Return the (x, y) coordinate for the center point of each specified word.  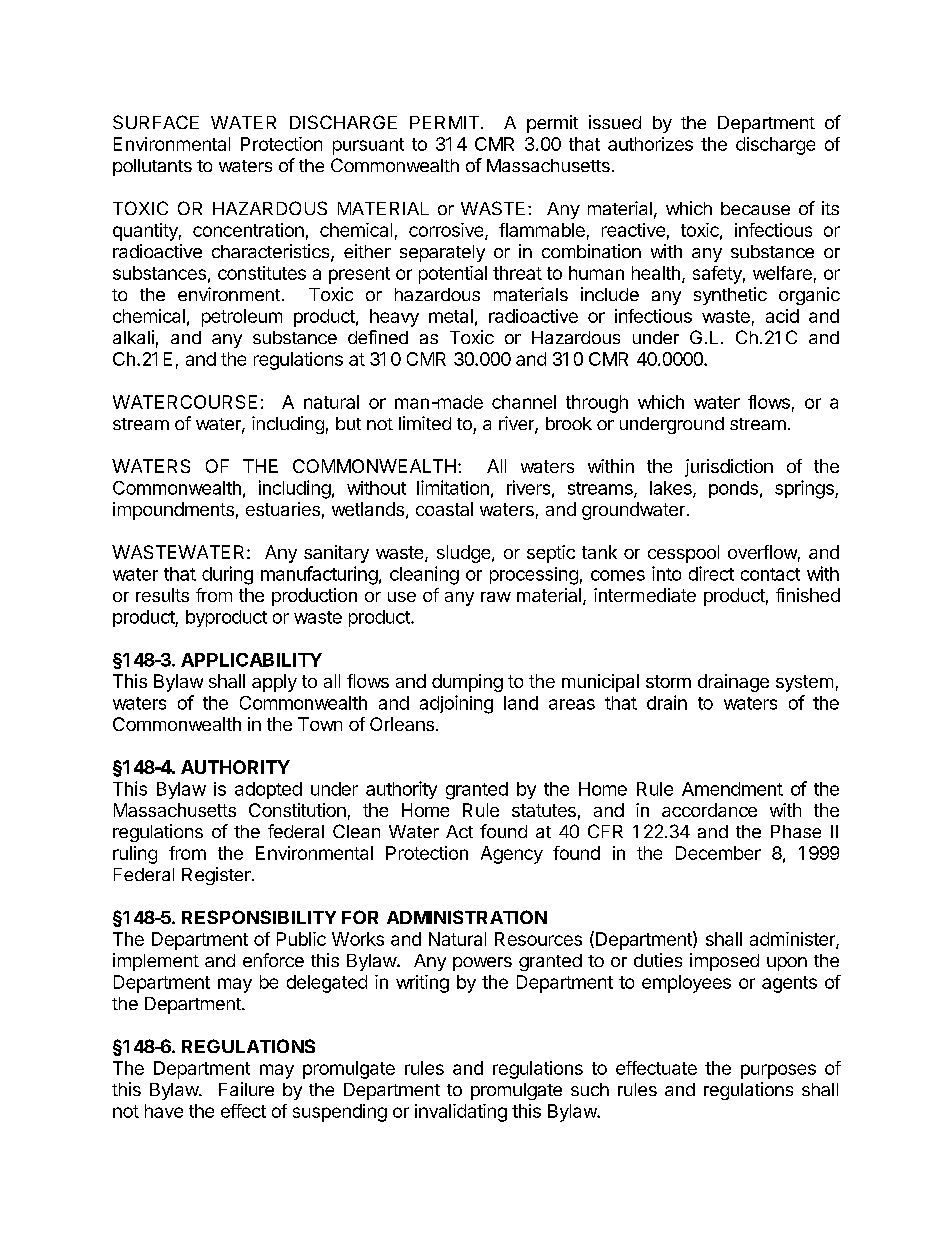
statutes (544, 810)
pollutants (152, 167)
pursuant (368, 146)
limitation (453, 487)
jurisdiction (729, 468)
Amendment (732, 789)
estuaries (283, 509)
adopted (268, 790)
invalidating (461, 1113)
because (755, 208)
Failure (246, 1089)
